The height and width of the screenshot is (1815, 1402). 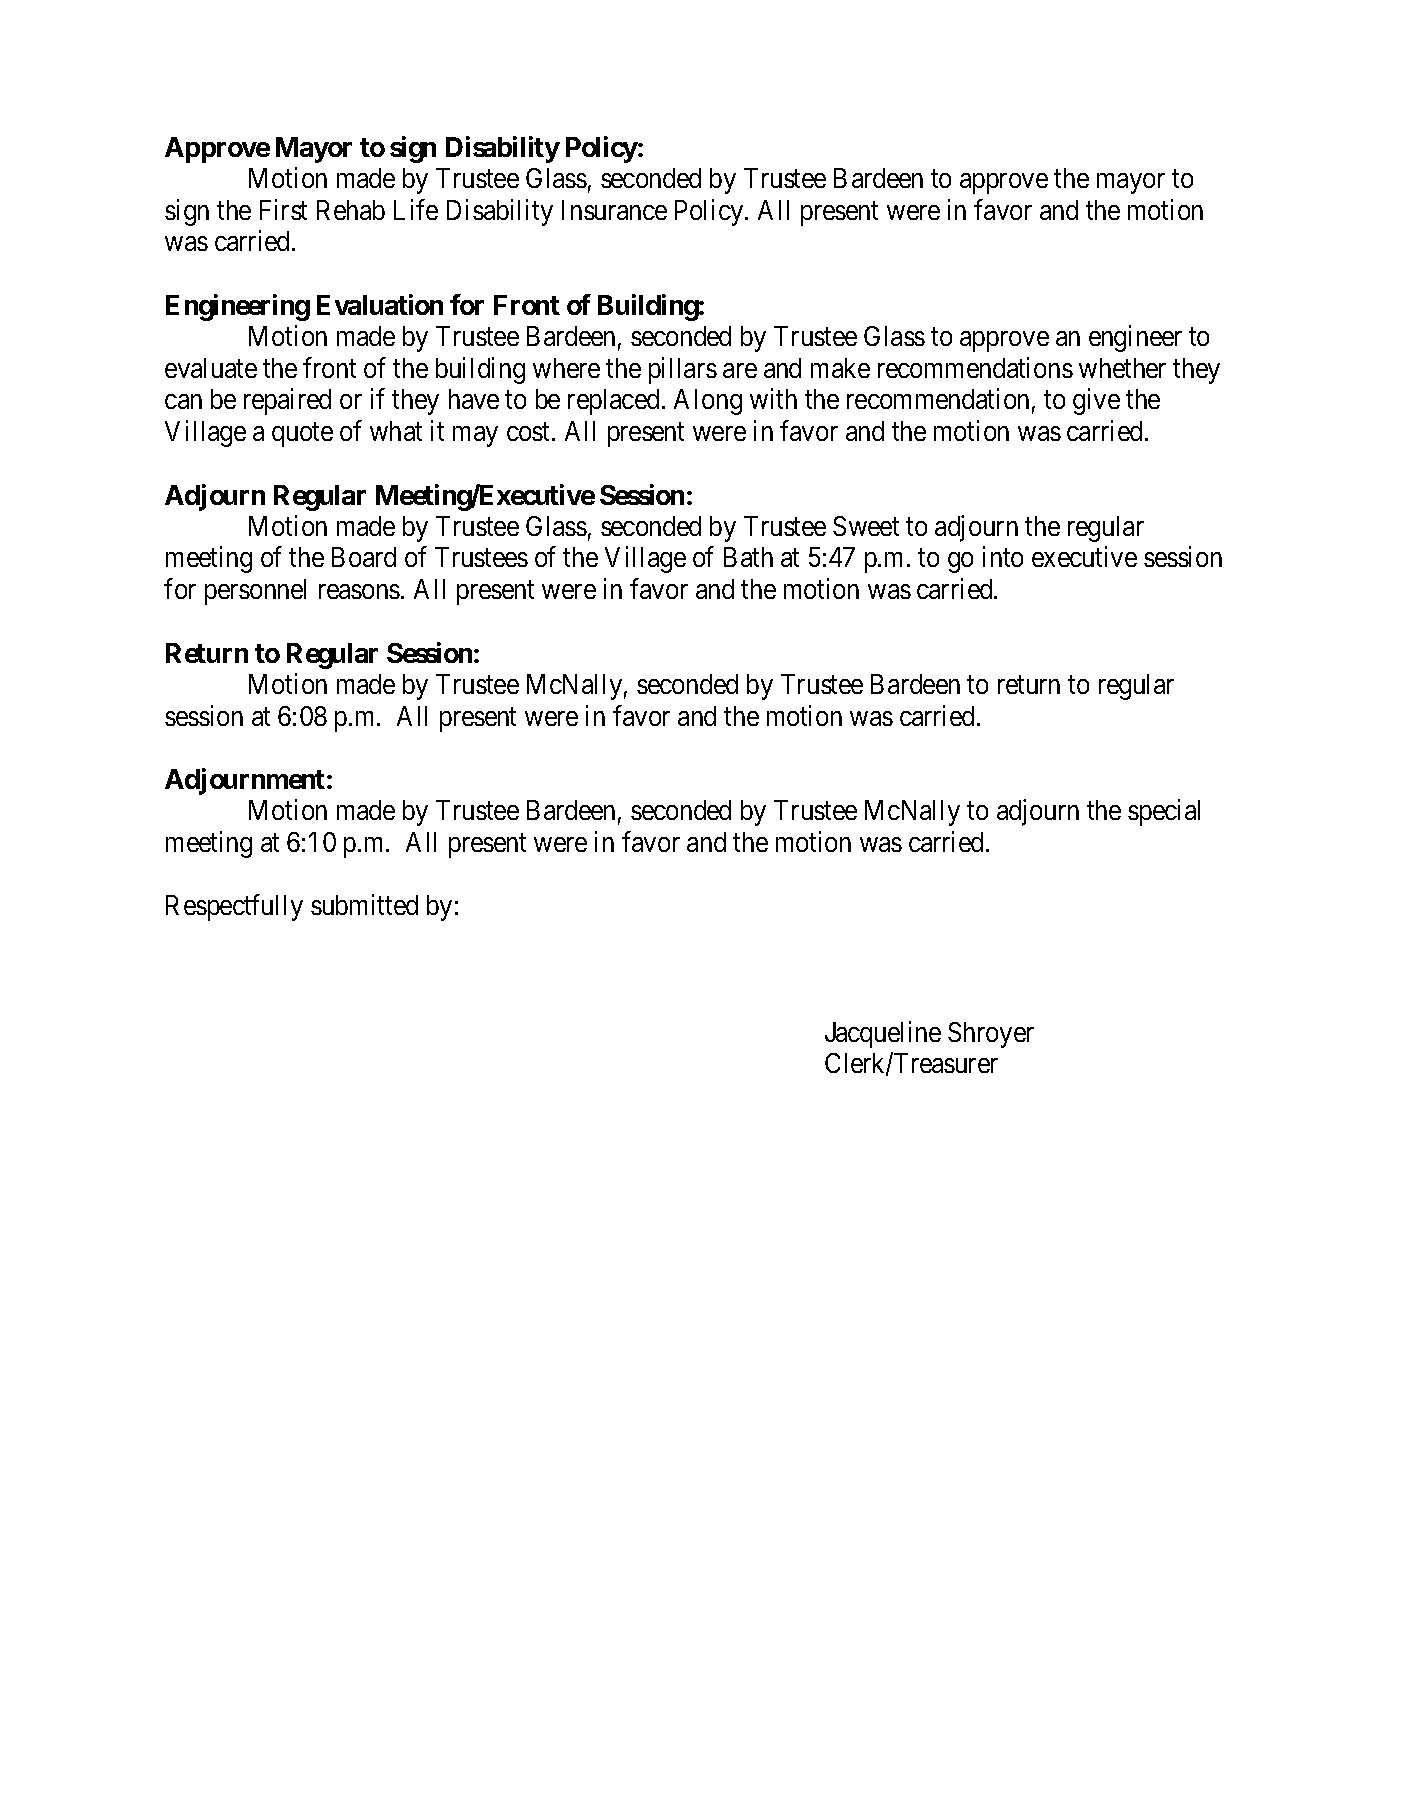 What do you see at coordinates (255, 592) in the screenshot?
I see `personnel` at bounding box center [255, 592].
